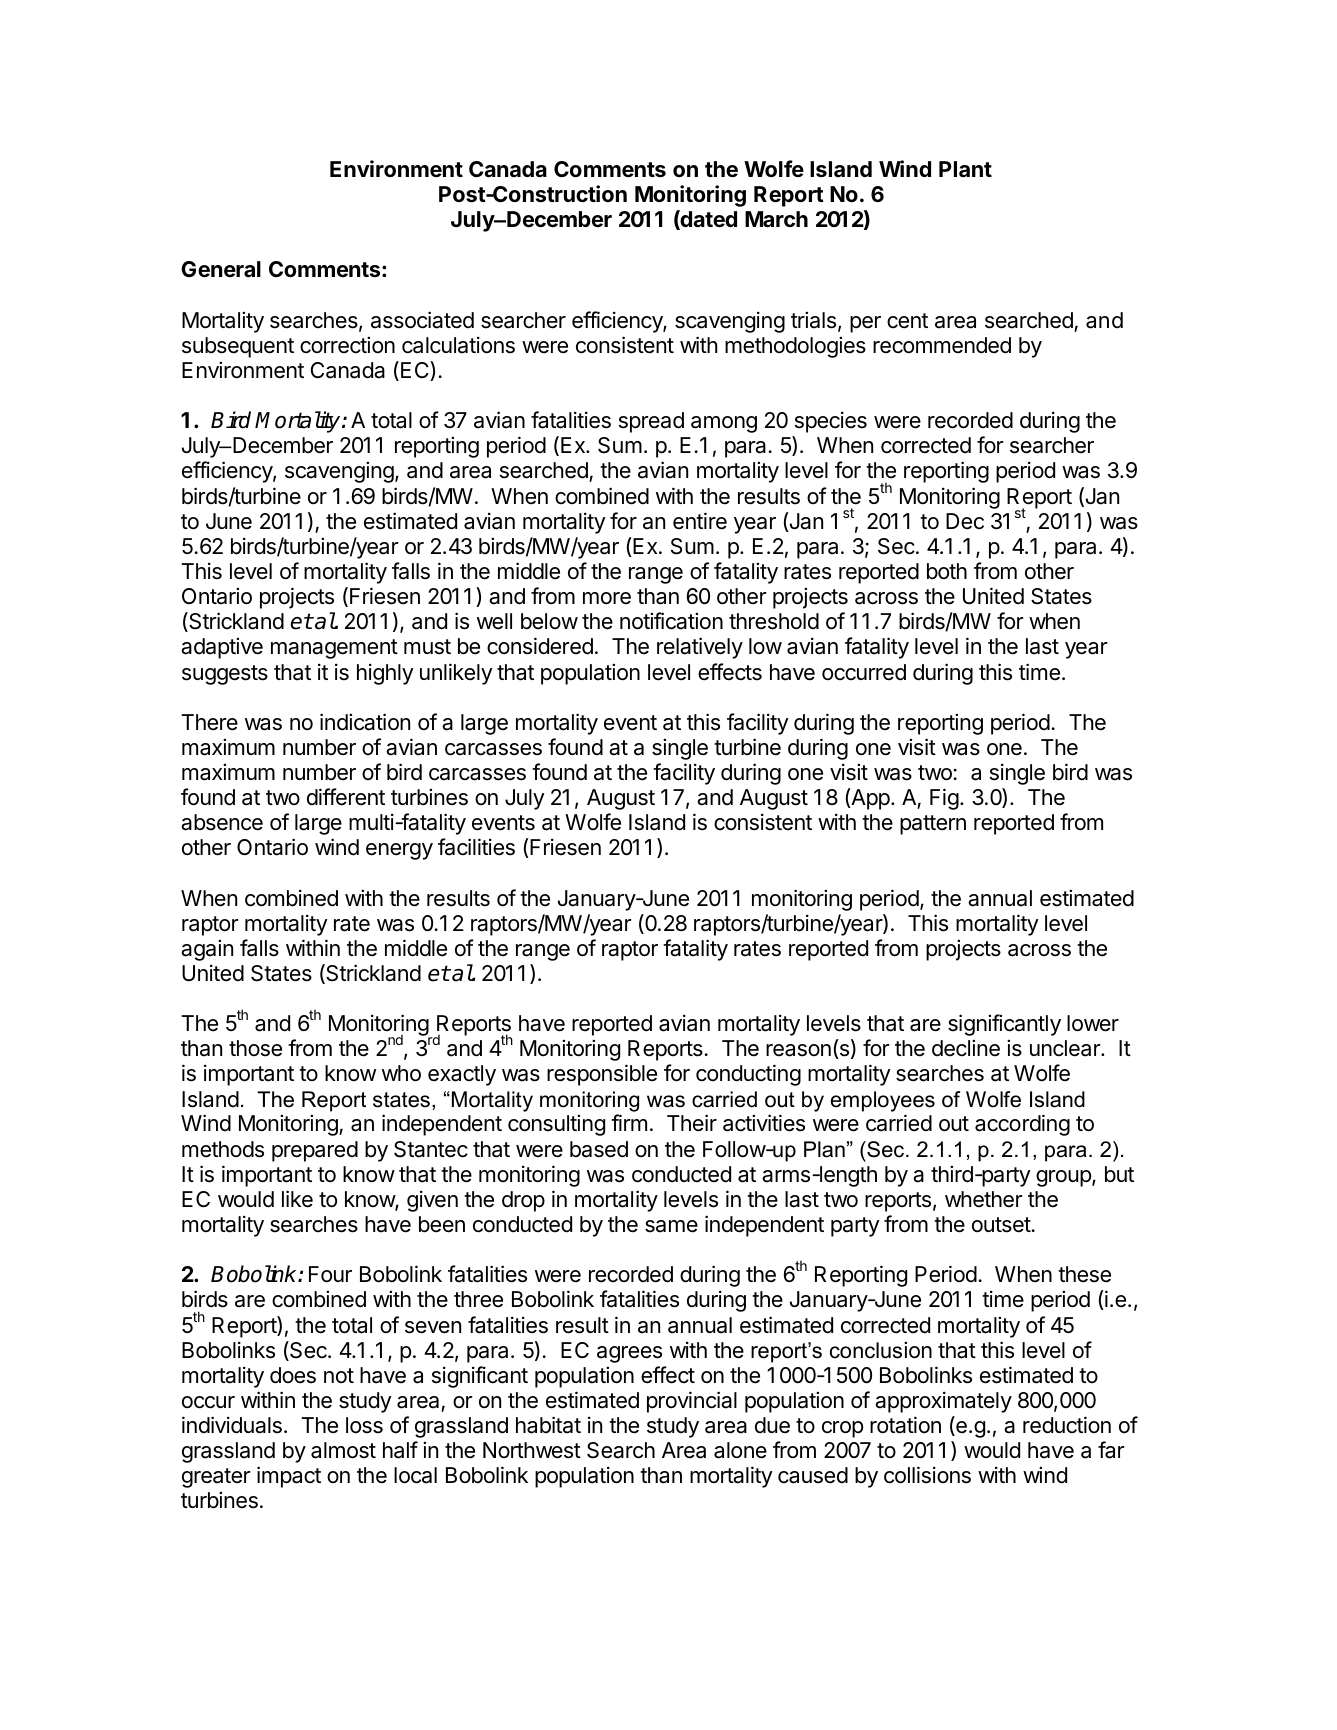  What do you see at coordinates (602, 1075) in the page?
I see `responsible` at bounding box center [602, 1075].
